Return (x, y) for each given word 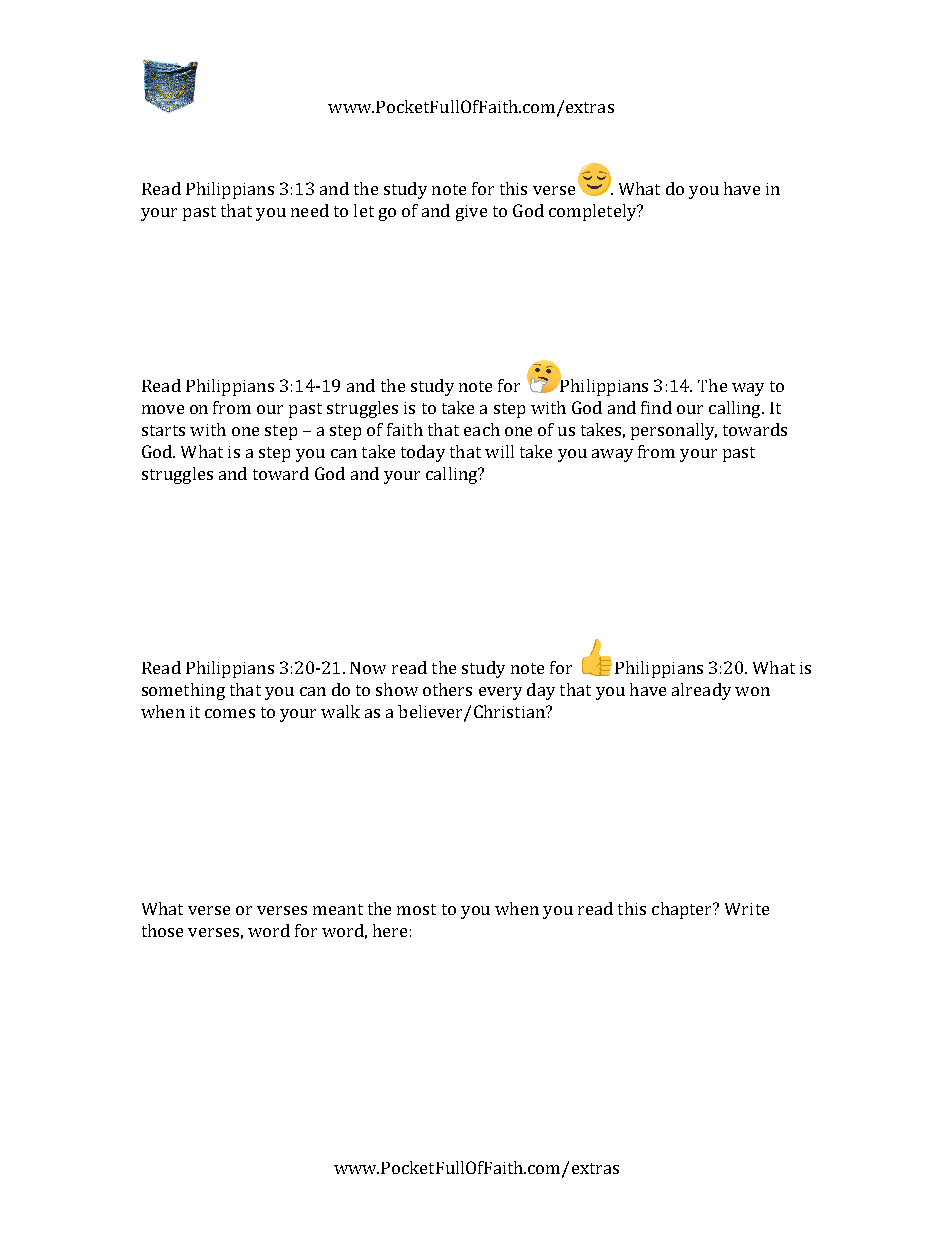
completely (594, 212)
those (162, 930)
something (183, 691)
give (471, 213)
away (612, 455)
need (310, 210)
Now (368, 668)
